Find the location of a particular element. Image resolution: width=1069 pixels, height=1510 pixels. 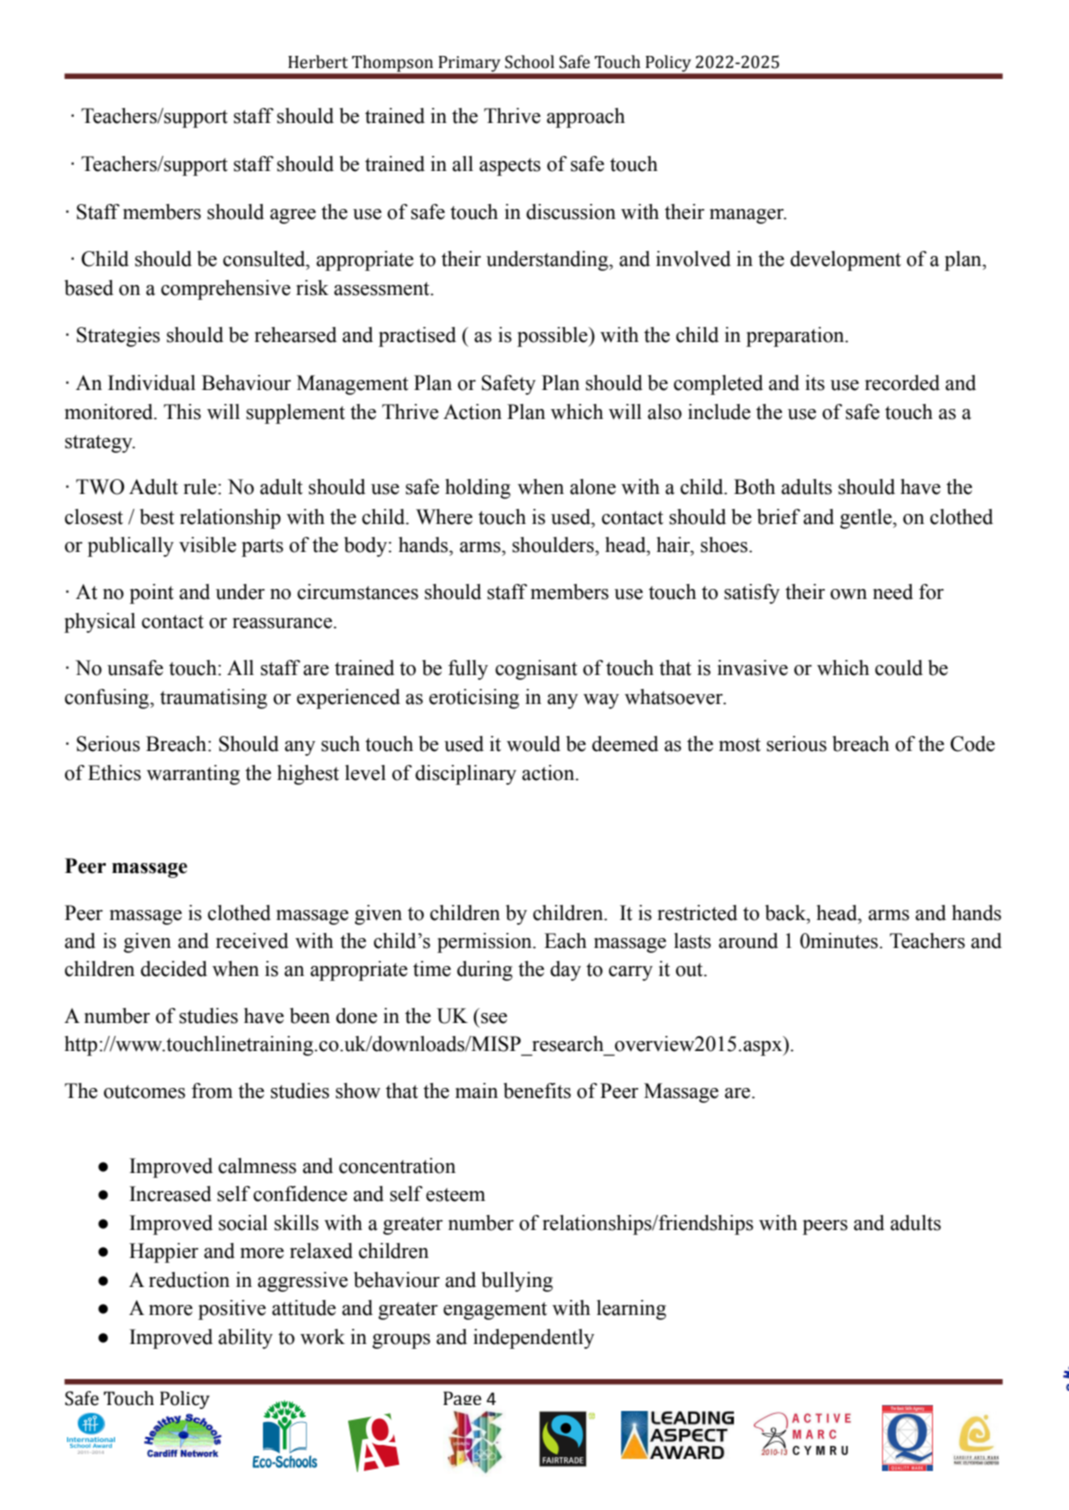

around is located at coordinates (748, 941).
